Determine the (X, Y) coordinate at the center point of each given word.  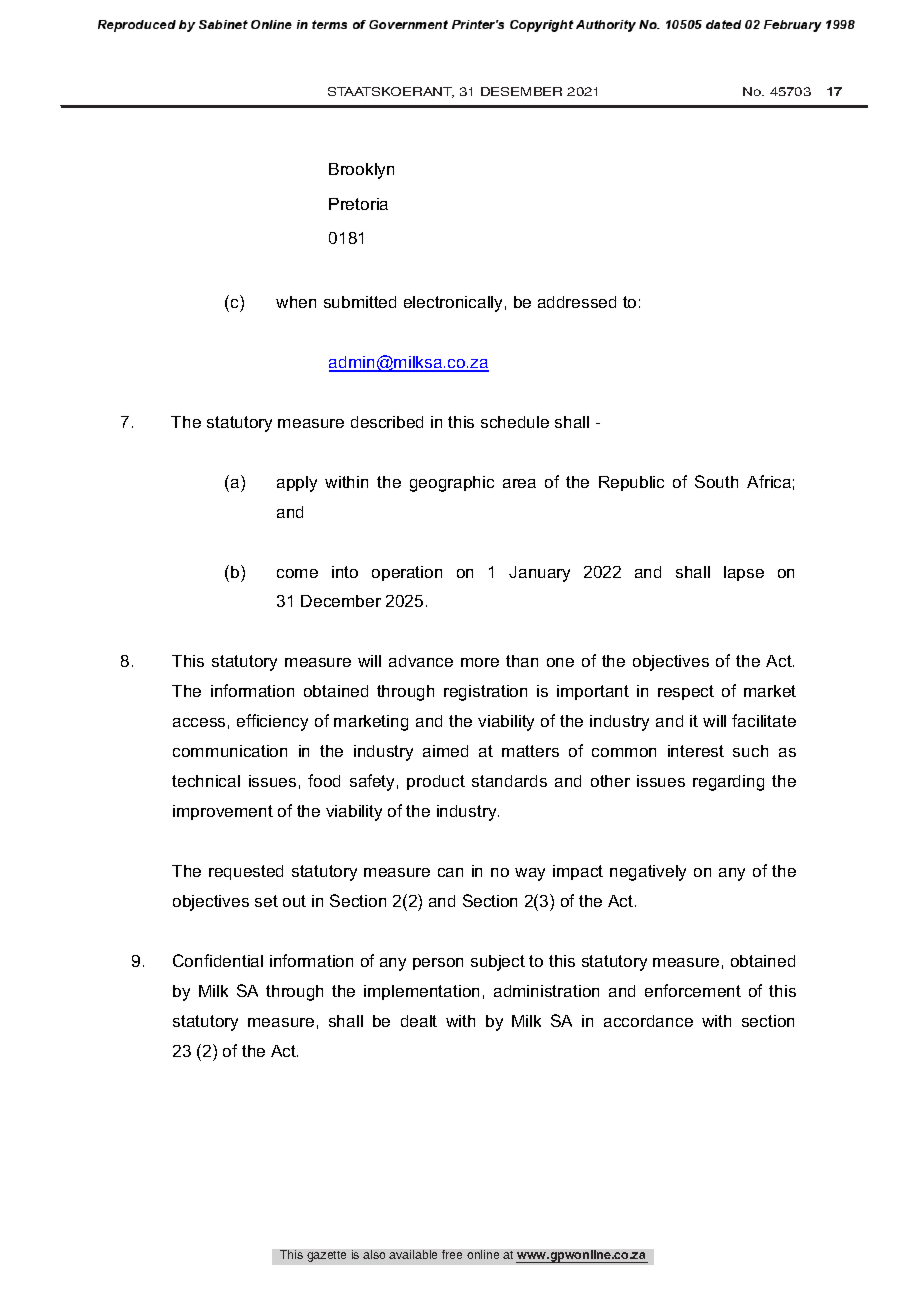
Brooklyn (361, 171)
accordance (648, 1021)
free (452, 1254)
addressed (577, 302)
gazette (326, 1256)
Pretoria (358, 204)
